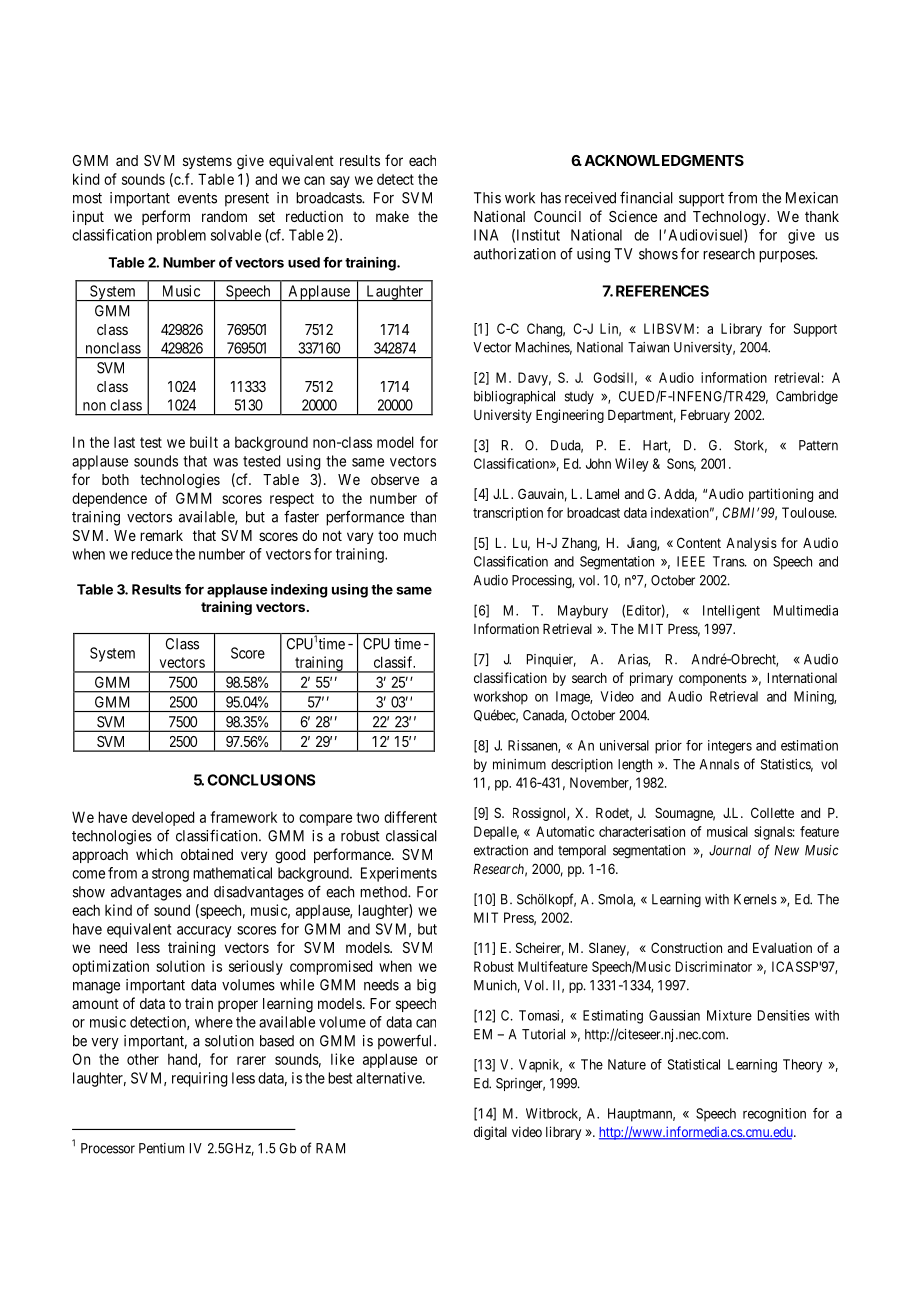 This image has width=924, height=1307. Describe the element at coordinates (490, 1133) in the image. I see `digital` at that location.
